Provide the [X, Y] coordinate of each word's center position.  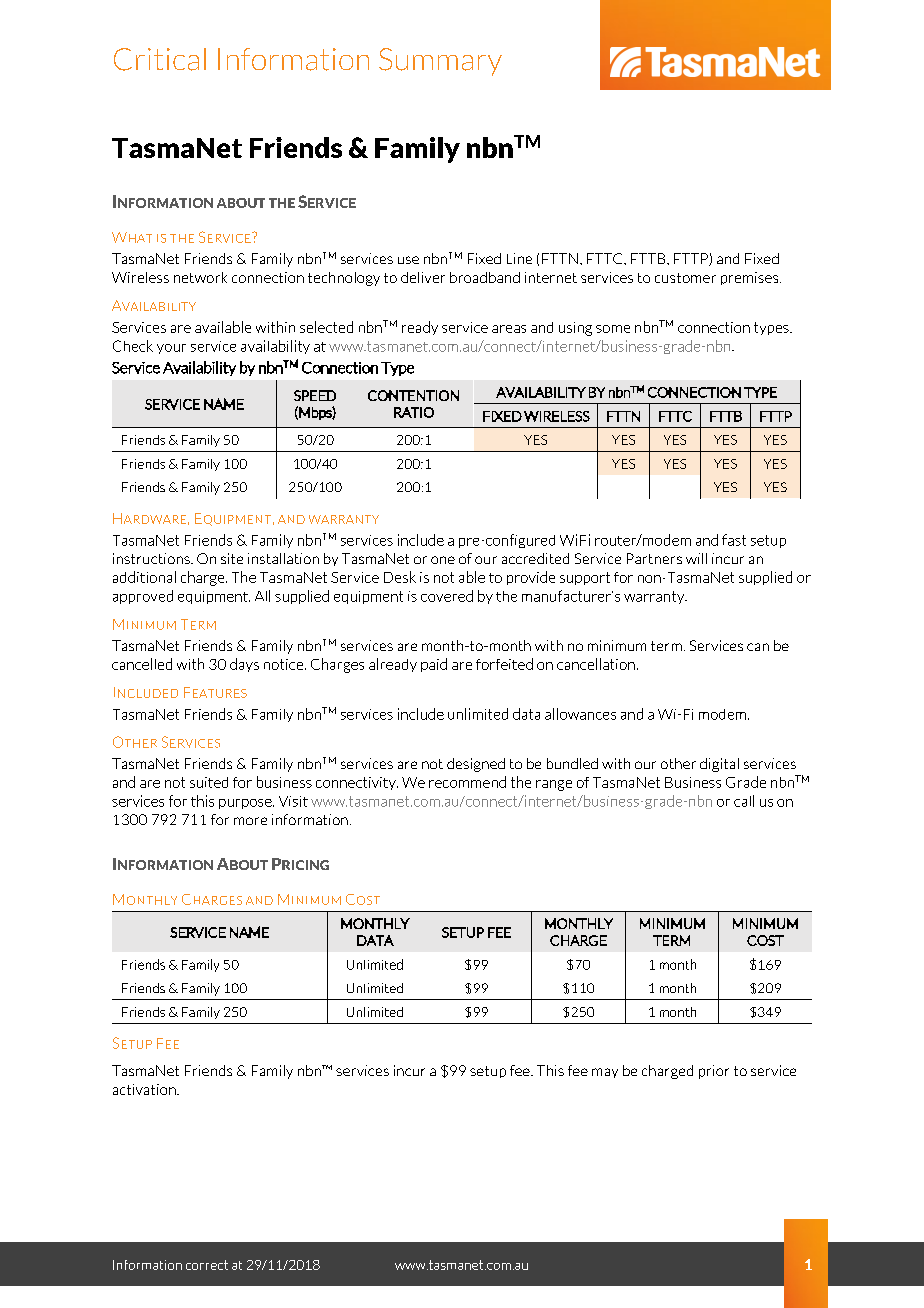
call [744, 801]
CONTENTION [413, 395]
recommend [467, 782]
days [244, 665]
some [613, 329]
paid [434, 665]
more [250, 821]
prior [714, 1072]
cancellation [596, 664]
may [605, 1073]
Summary [440, 62]
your [171, 349]
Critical [160, 59]
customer [685, 278]
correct [207, 1265]
